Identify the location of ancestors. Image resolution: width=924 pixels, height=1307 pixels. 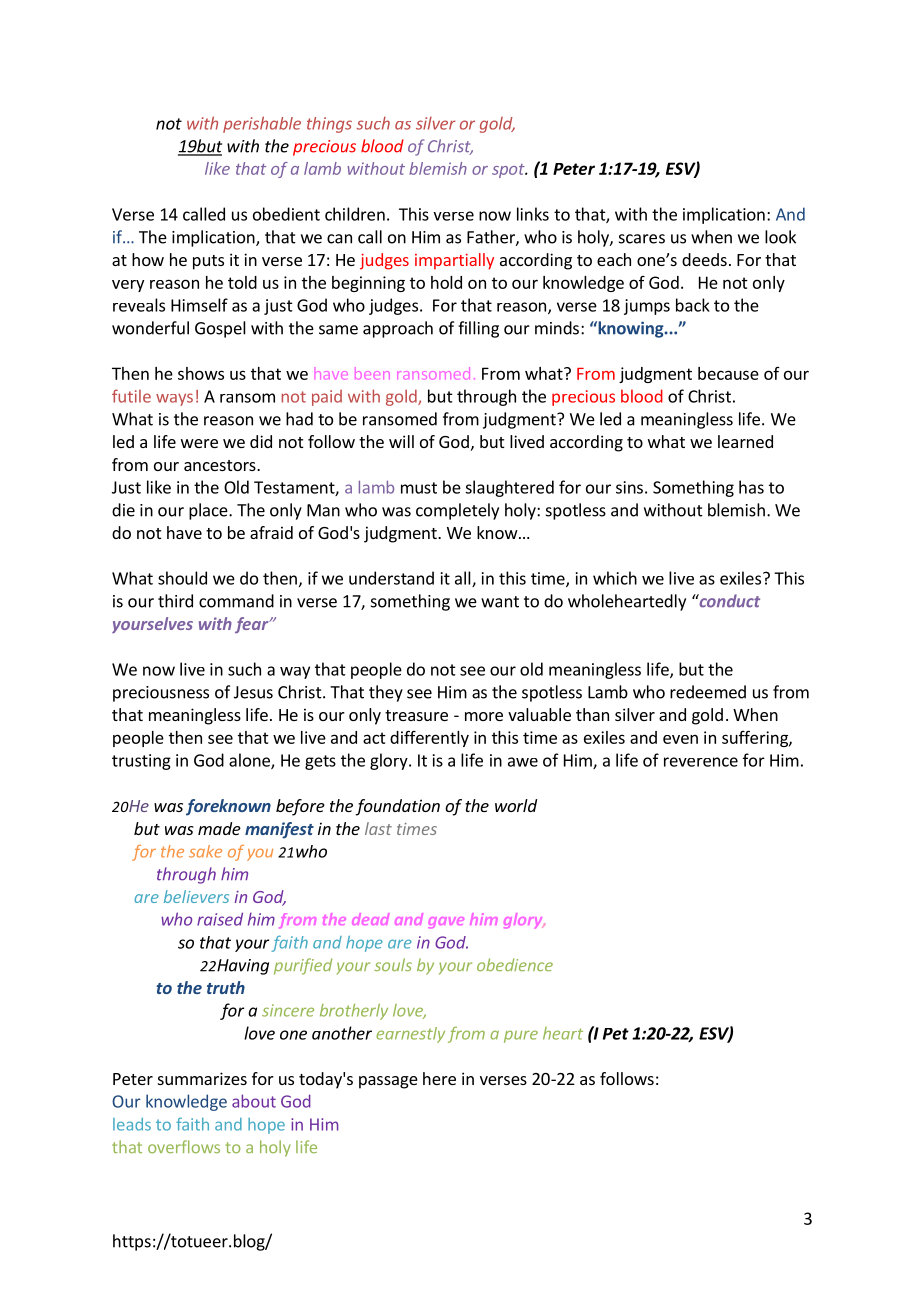
(221, 465).
